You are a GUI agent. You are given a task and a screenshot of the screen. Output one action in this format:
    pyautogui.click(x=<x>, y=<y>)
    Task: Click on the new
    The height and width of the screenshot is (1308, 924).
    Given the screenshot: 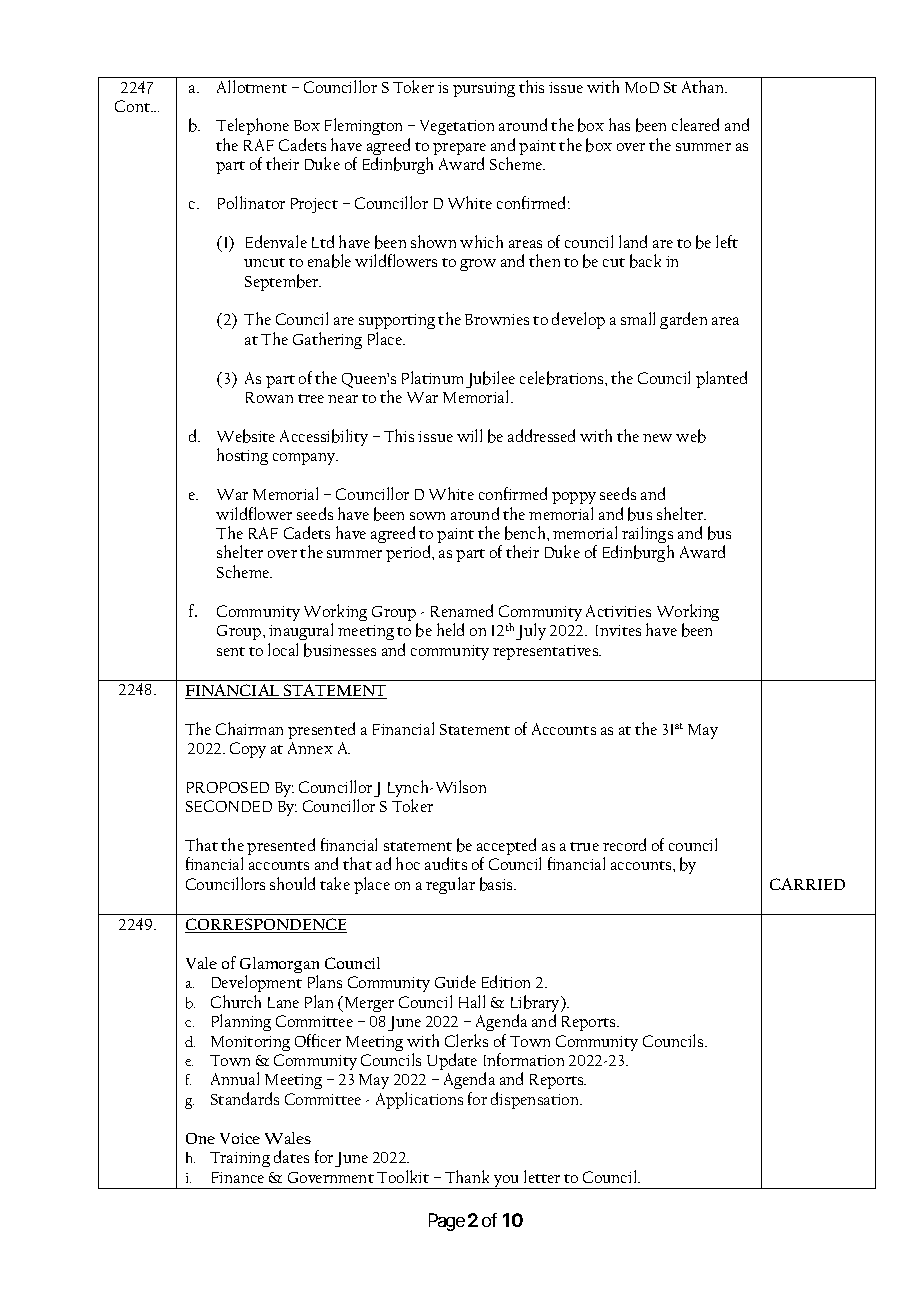 What is the action you would take?
    pyautogui.click(x=657, y=438)
